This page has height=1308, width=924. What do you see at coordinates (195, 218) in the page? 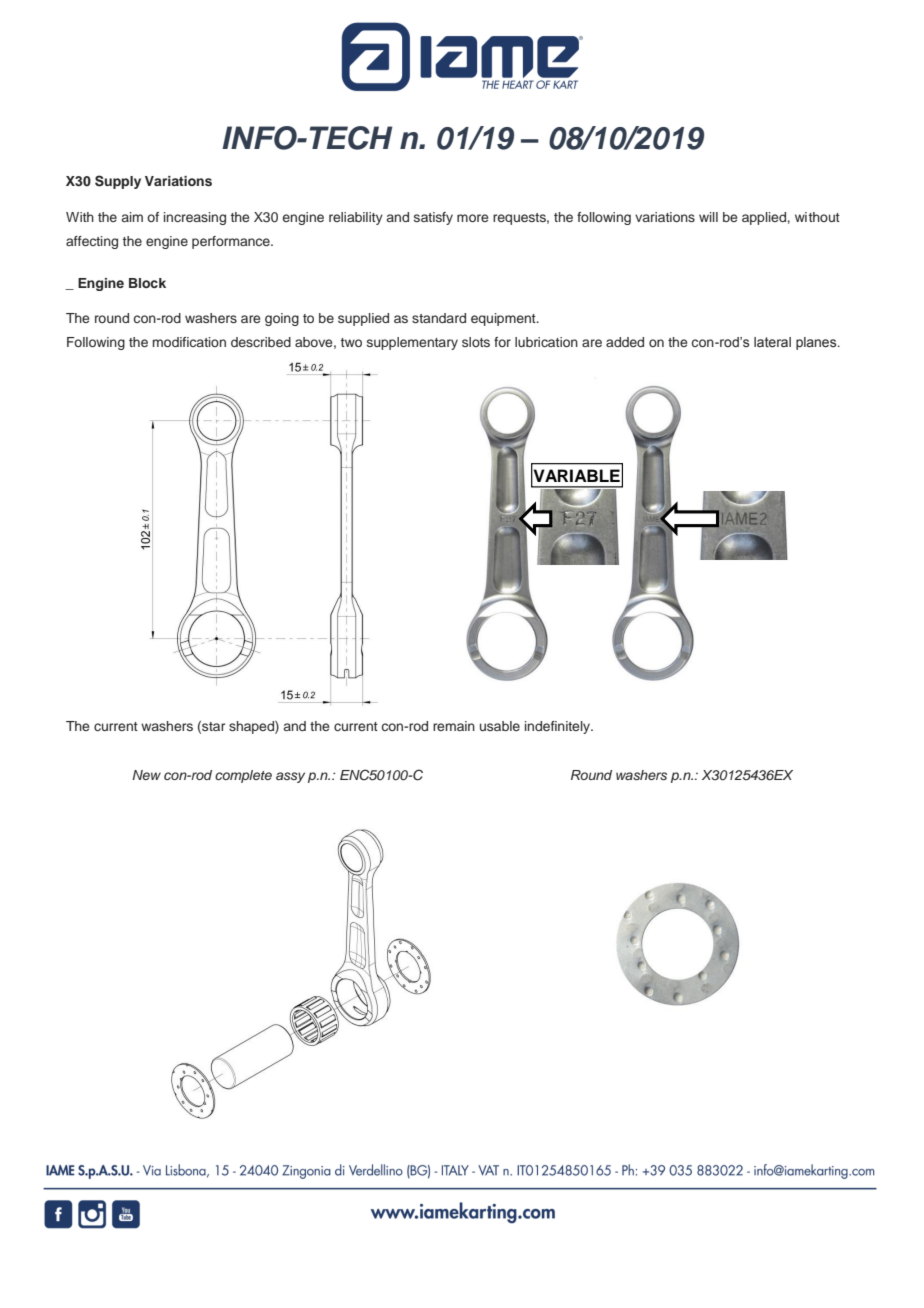
I see `increasing` at bounding box center [195, 218].
